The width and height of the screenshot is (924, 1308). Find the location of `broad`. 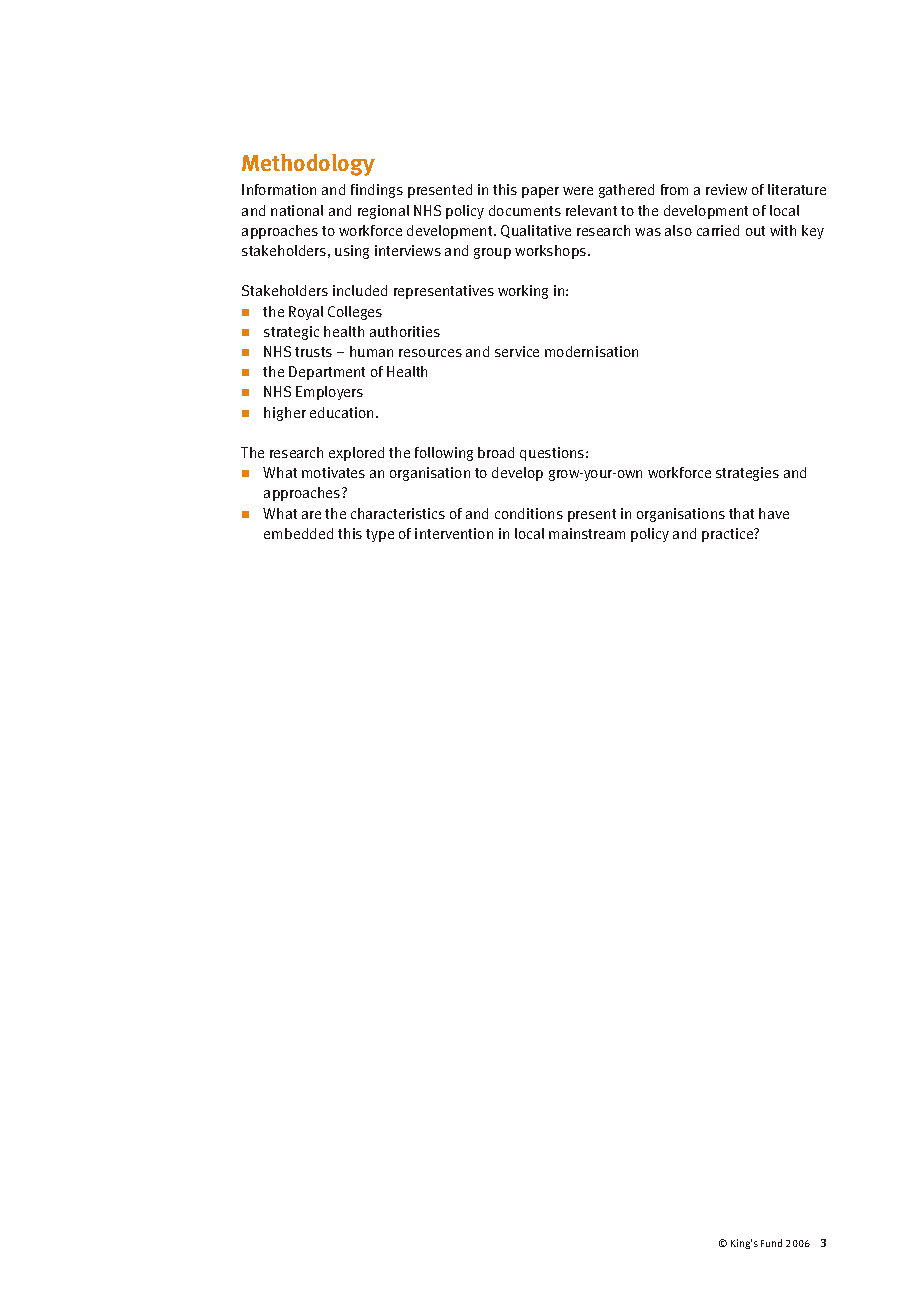

broad is located at coordinates (496, 452).
